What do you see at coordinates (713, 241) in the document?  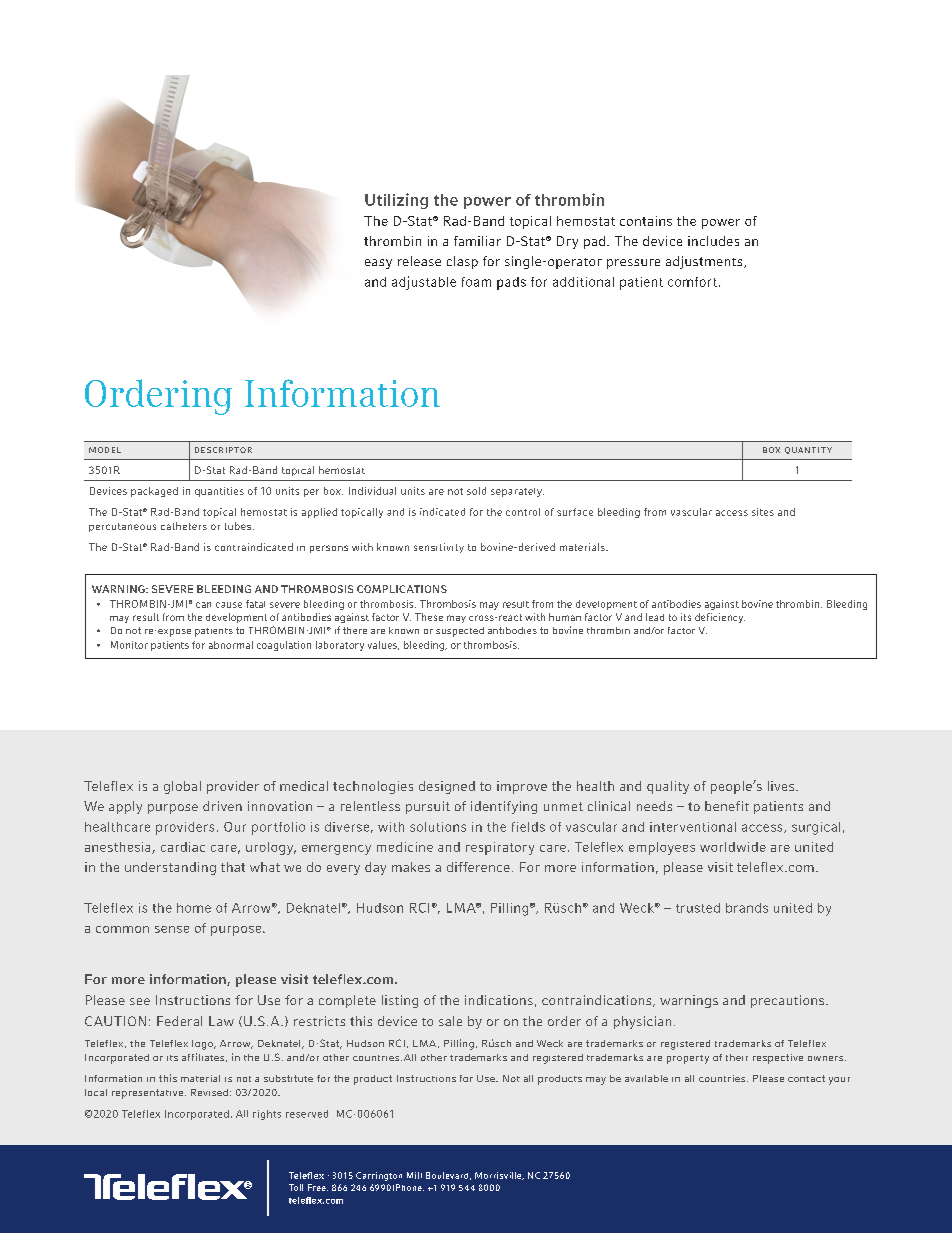 I see `includes` at bounding box center [713, 241].
